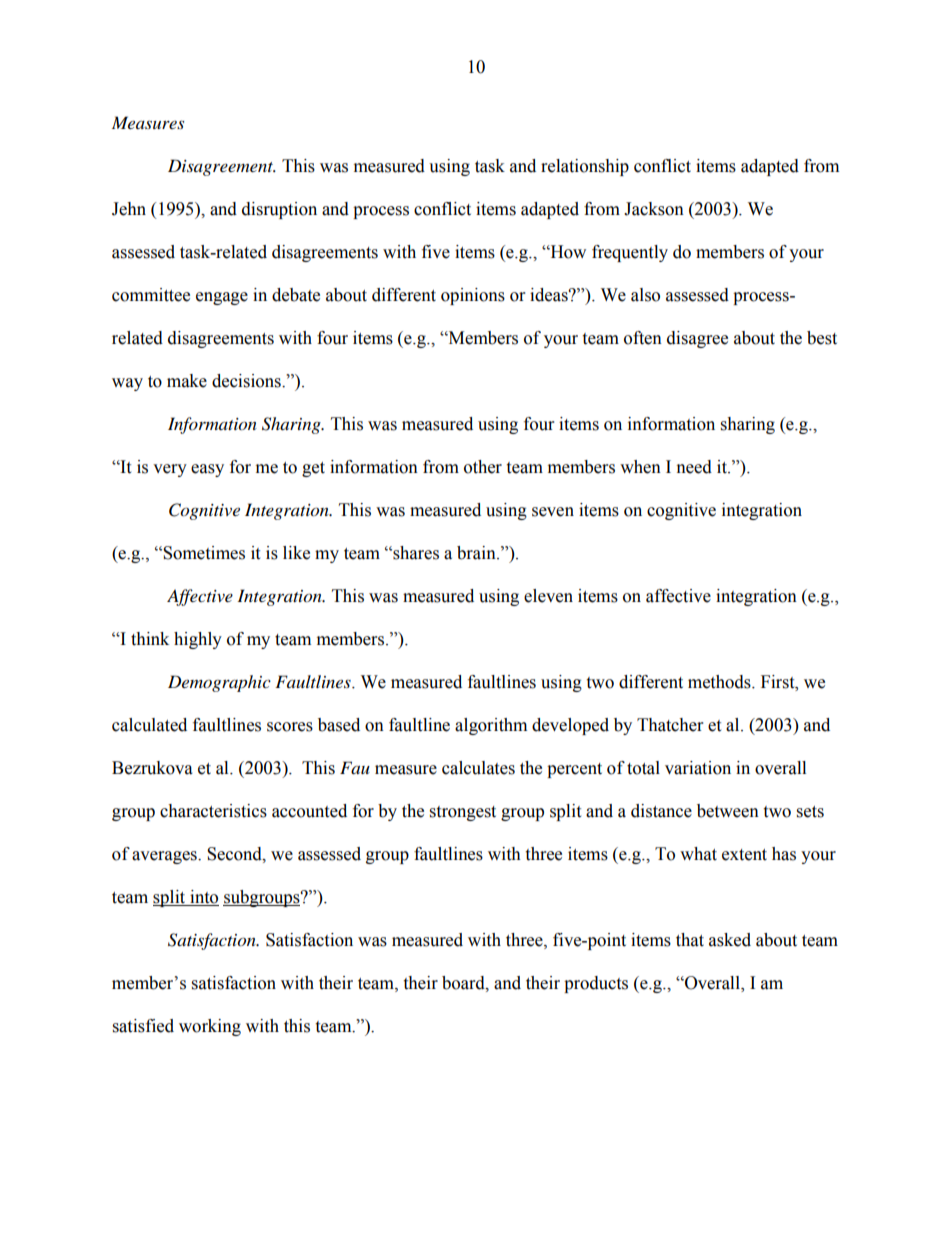 This image has height=1233, width=952. What do you see at coordinates (728, 811) in the image?
I see `between` at bounding box center [728, 811].
